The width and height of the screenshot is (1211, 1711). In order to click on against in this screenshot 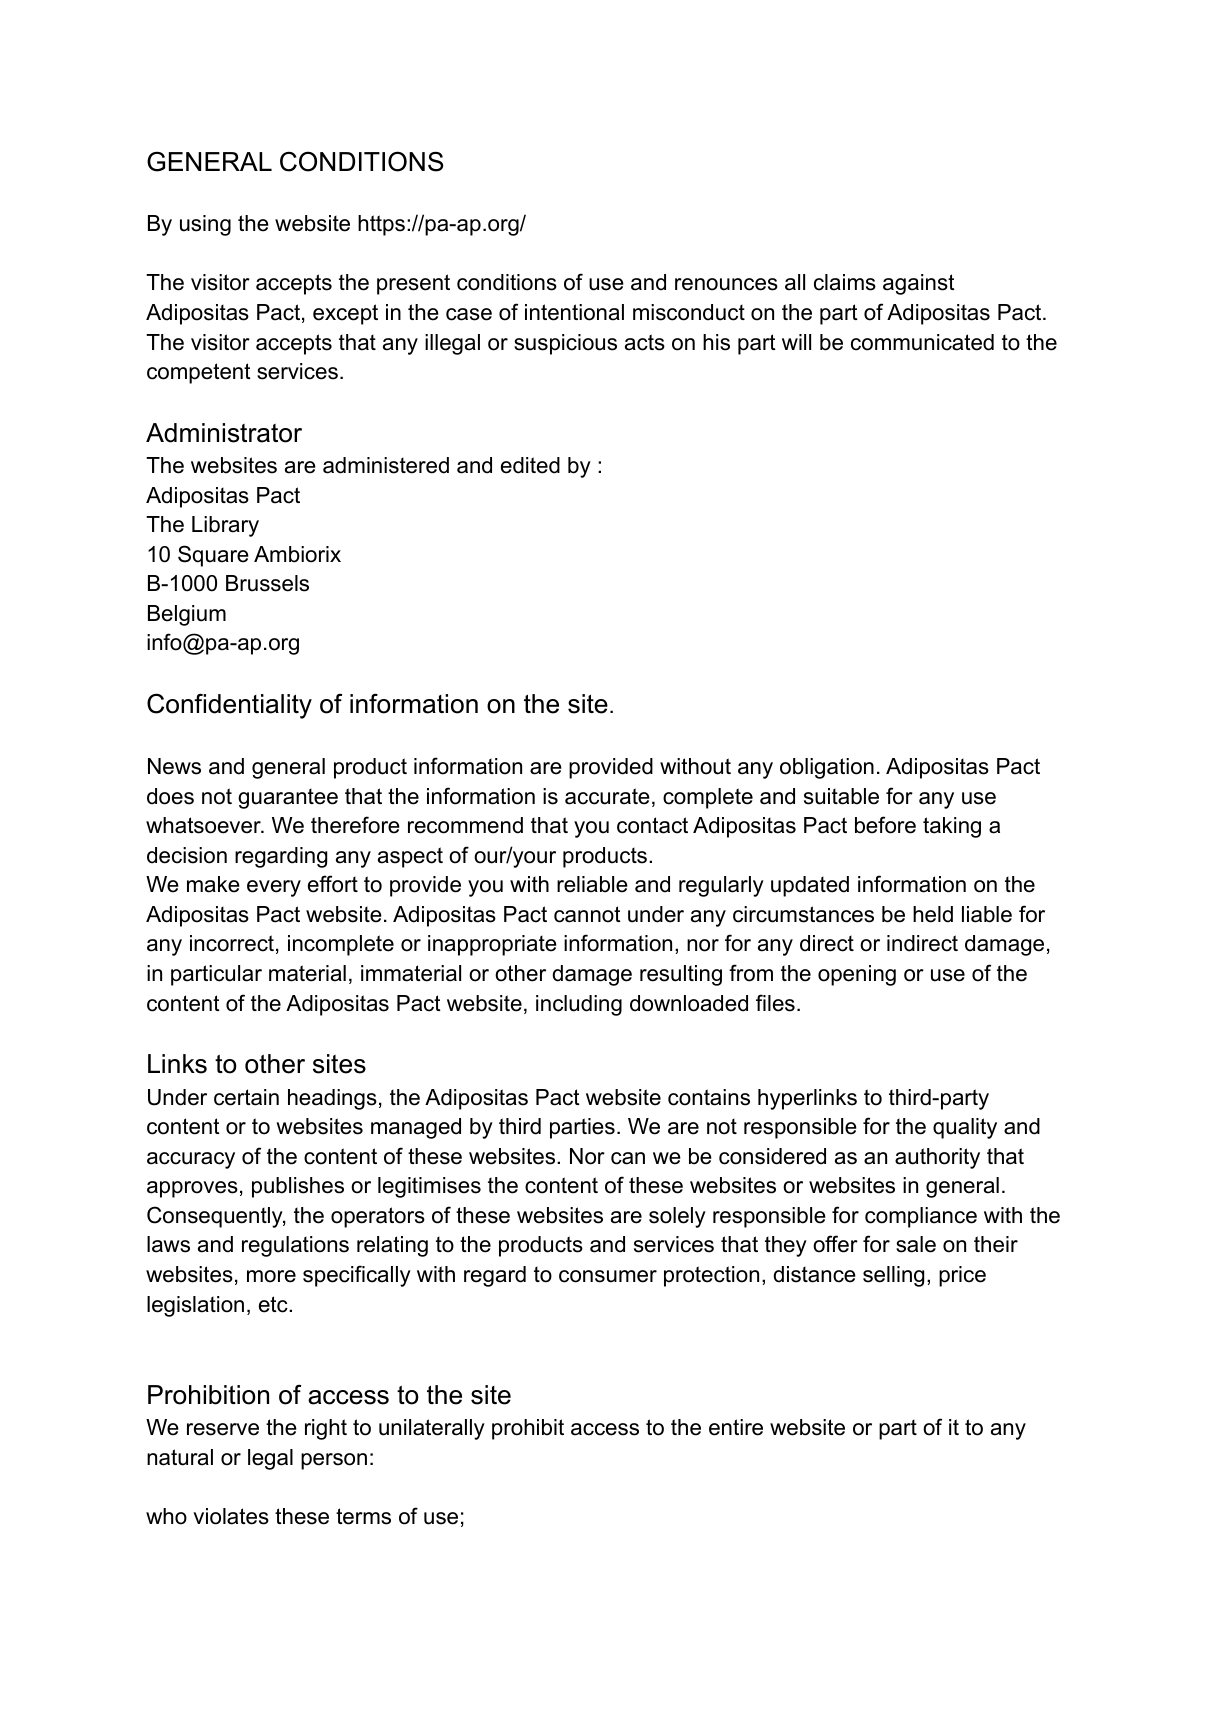, I will do `click(919, 284)`.
